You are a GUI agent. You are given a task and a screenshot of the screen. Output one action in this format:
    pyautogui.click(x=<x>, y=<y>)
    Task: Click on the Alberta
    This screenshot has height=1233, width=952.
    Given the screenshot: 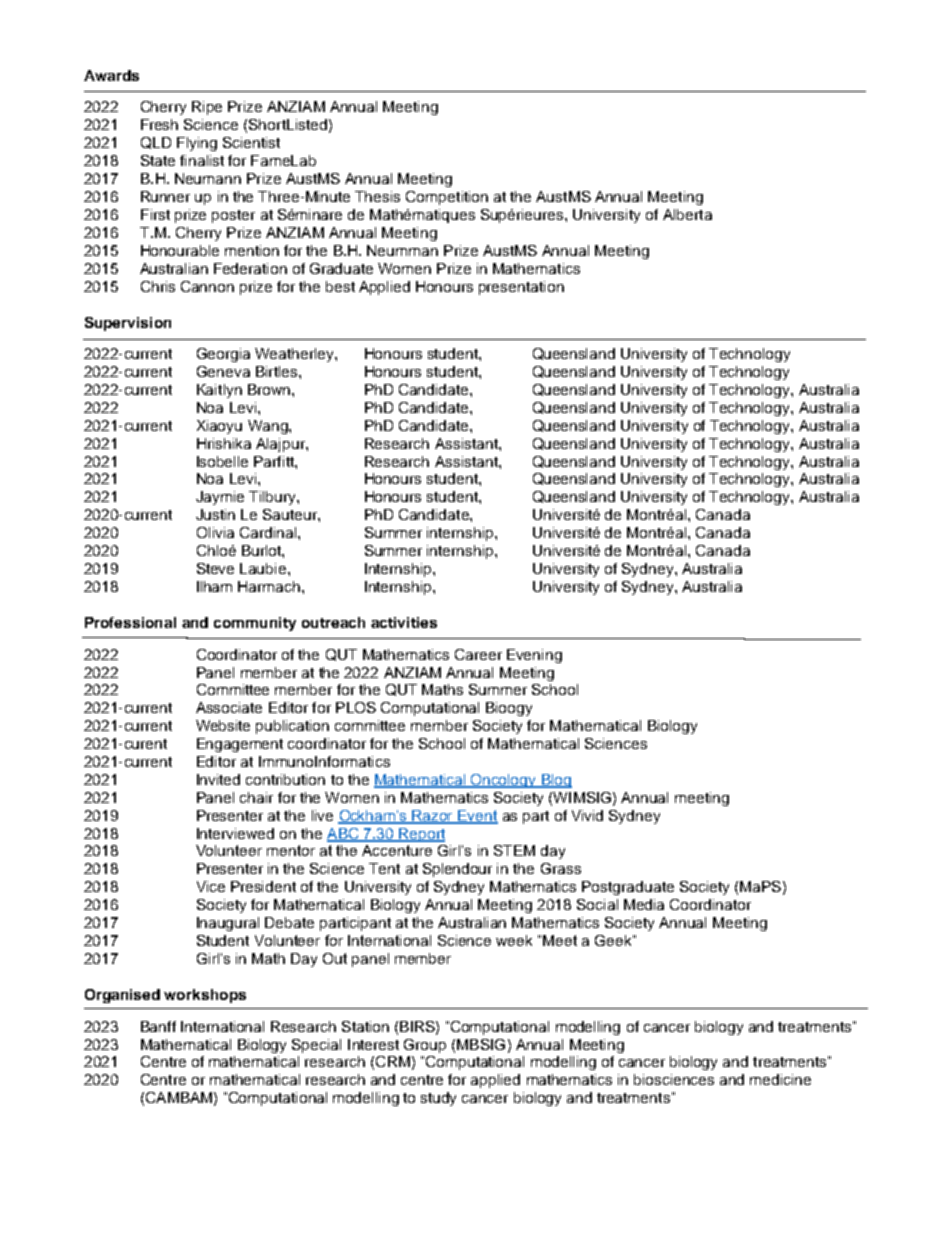 What is the action you would take?
    pyautogui.click(x=687, y=214)
